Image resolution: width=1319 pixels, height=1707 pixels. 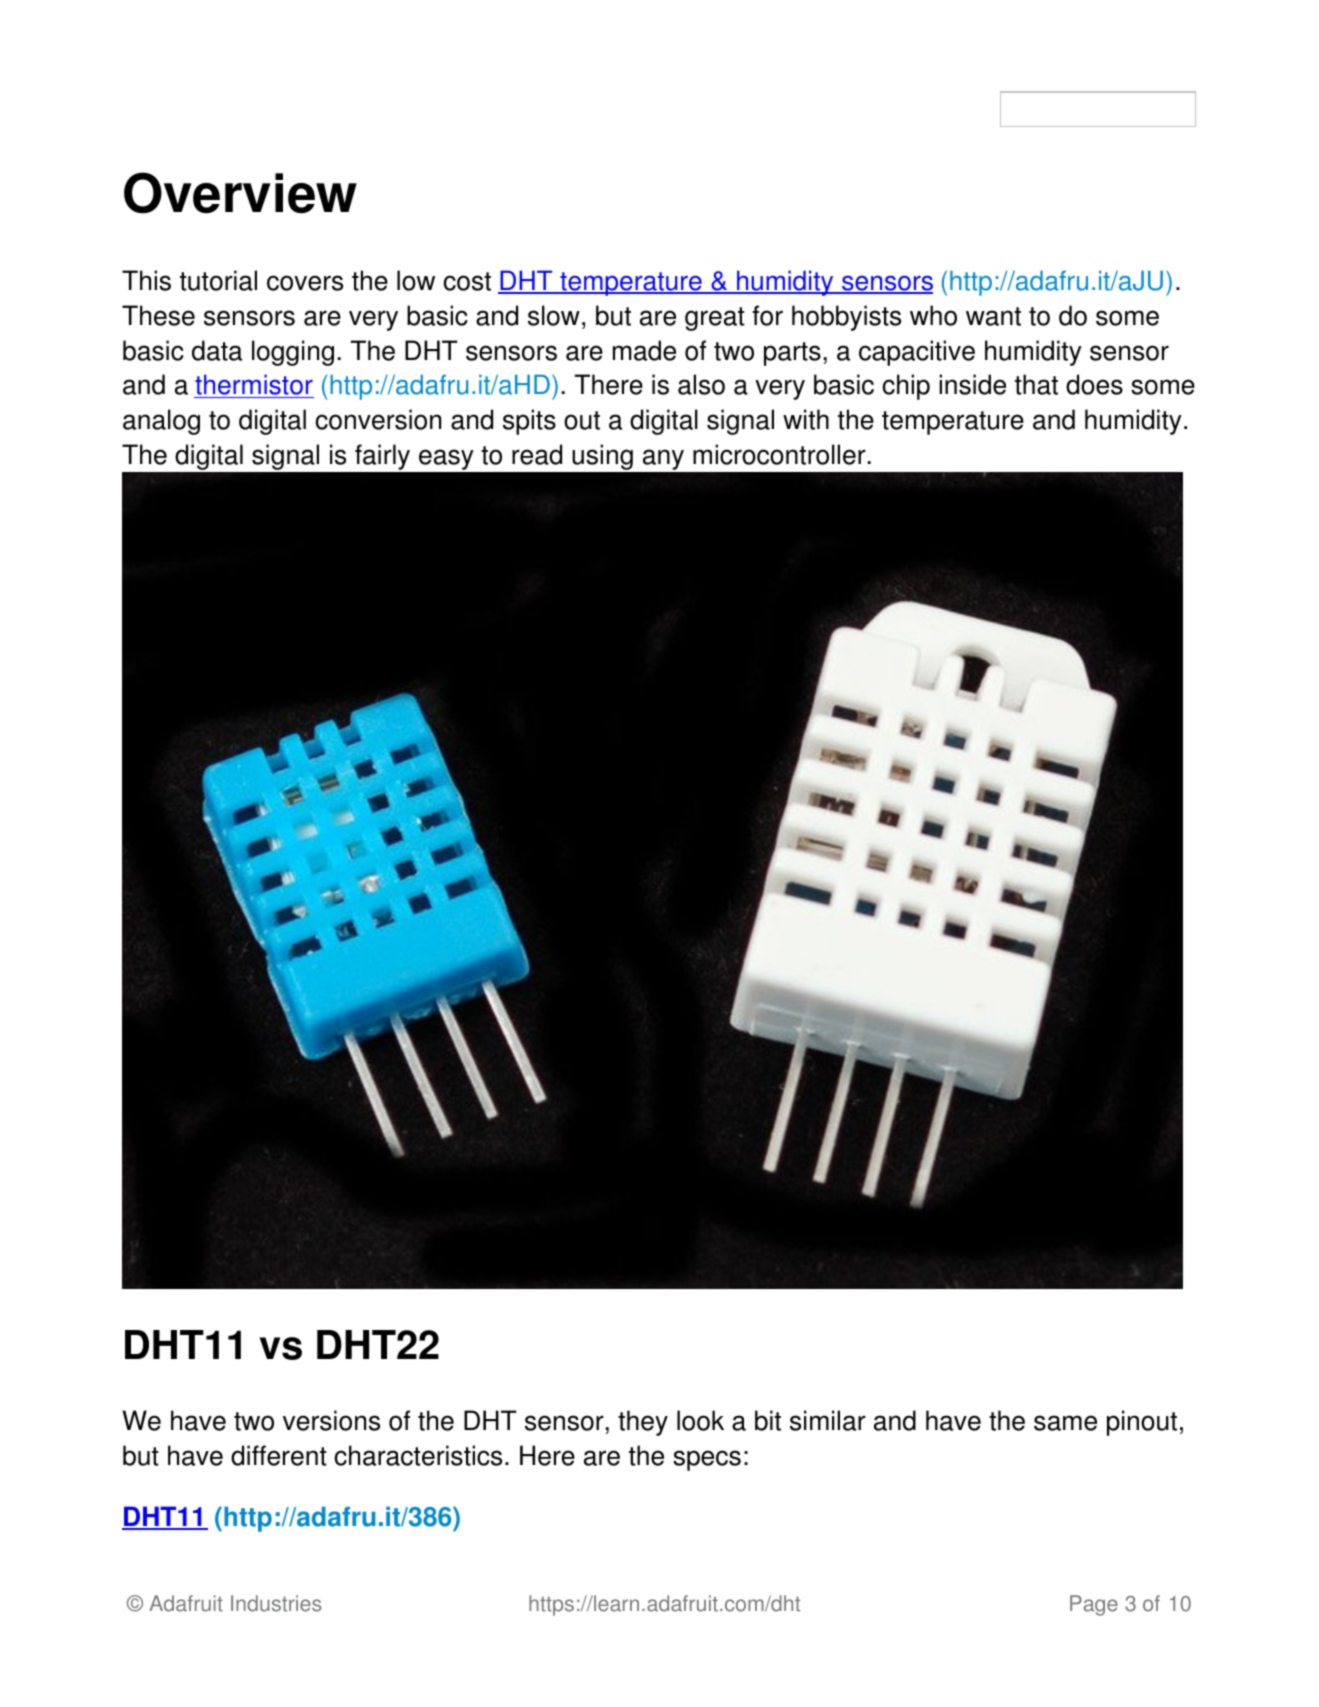 I want to click on analog, so click(x=161, y=422).
